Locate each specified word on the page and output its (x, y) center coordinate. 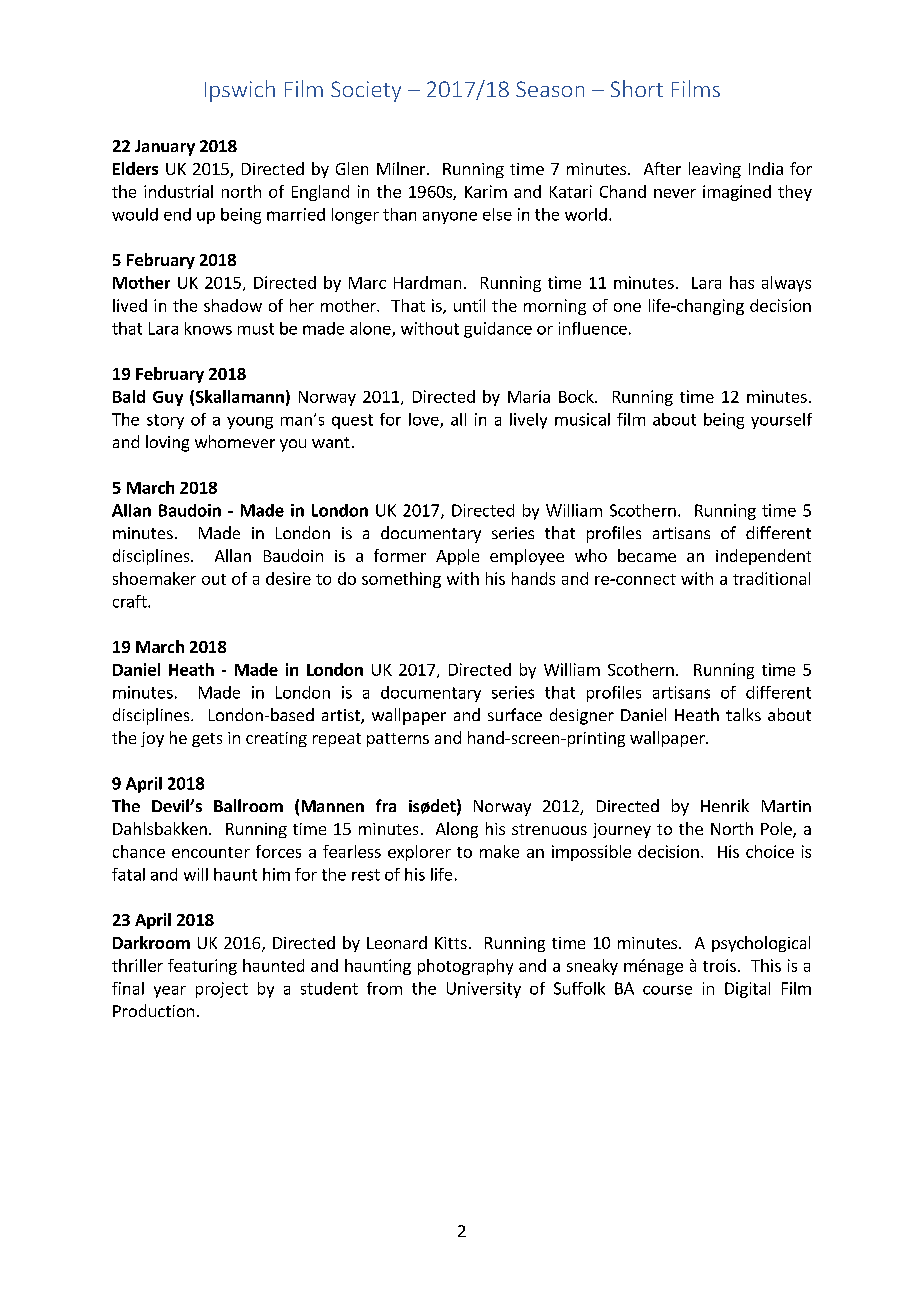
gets (207, 740)
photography (465, 967)
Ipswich (240, 91)
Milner (402, 168)
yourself (781, 421)
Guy (168, 398)
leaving (715, 170)
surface (515, 714)
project (222, 990)
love (425, 420)
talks (743, 714)
